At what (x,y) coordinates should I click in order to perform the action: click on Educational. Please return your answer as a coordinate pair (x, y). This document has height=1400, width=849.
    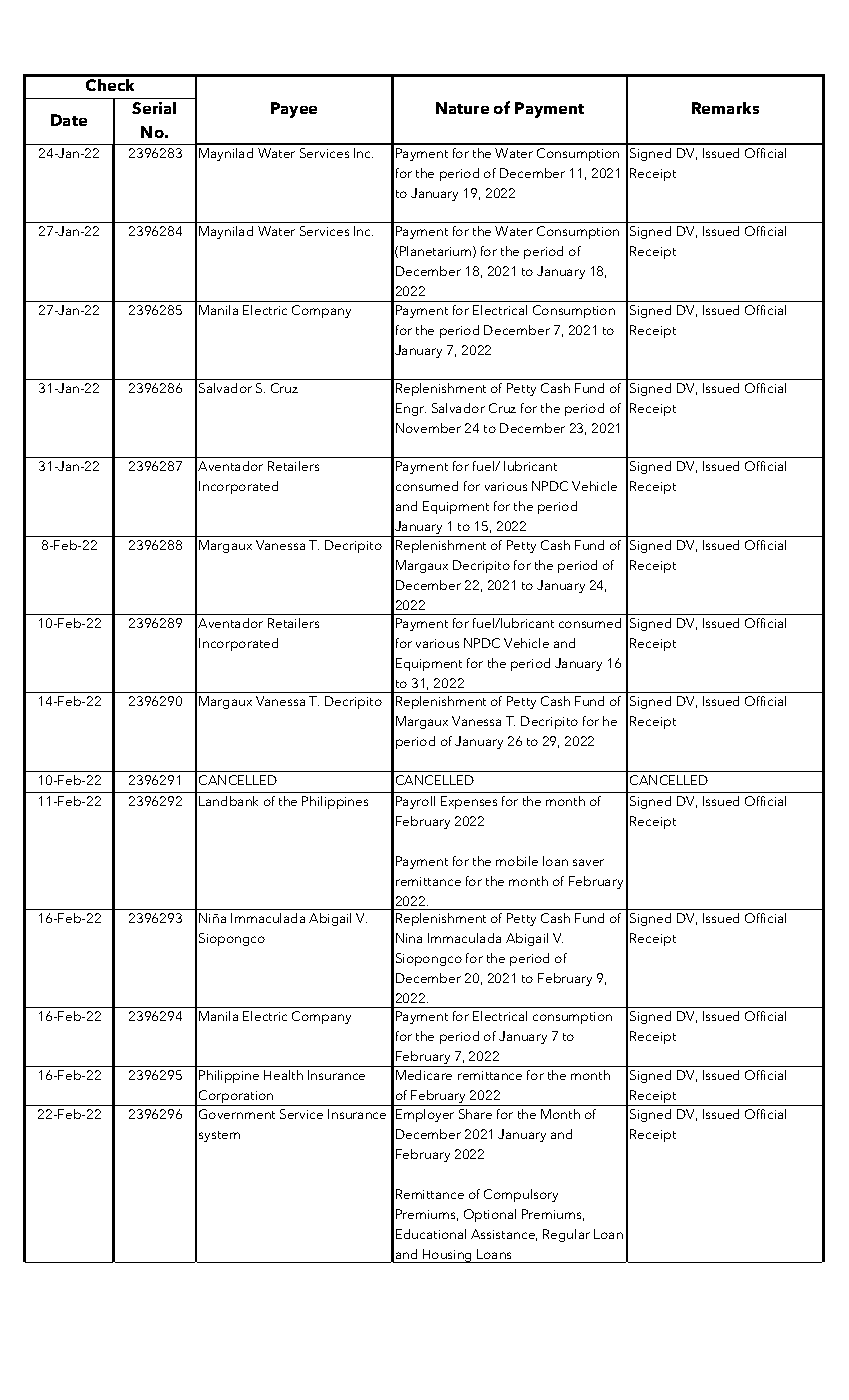
    Looking at the image, I should click on (431, 1234).
